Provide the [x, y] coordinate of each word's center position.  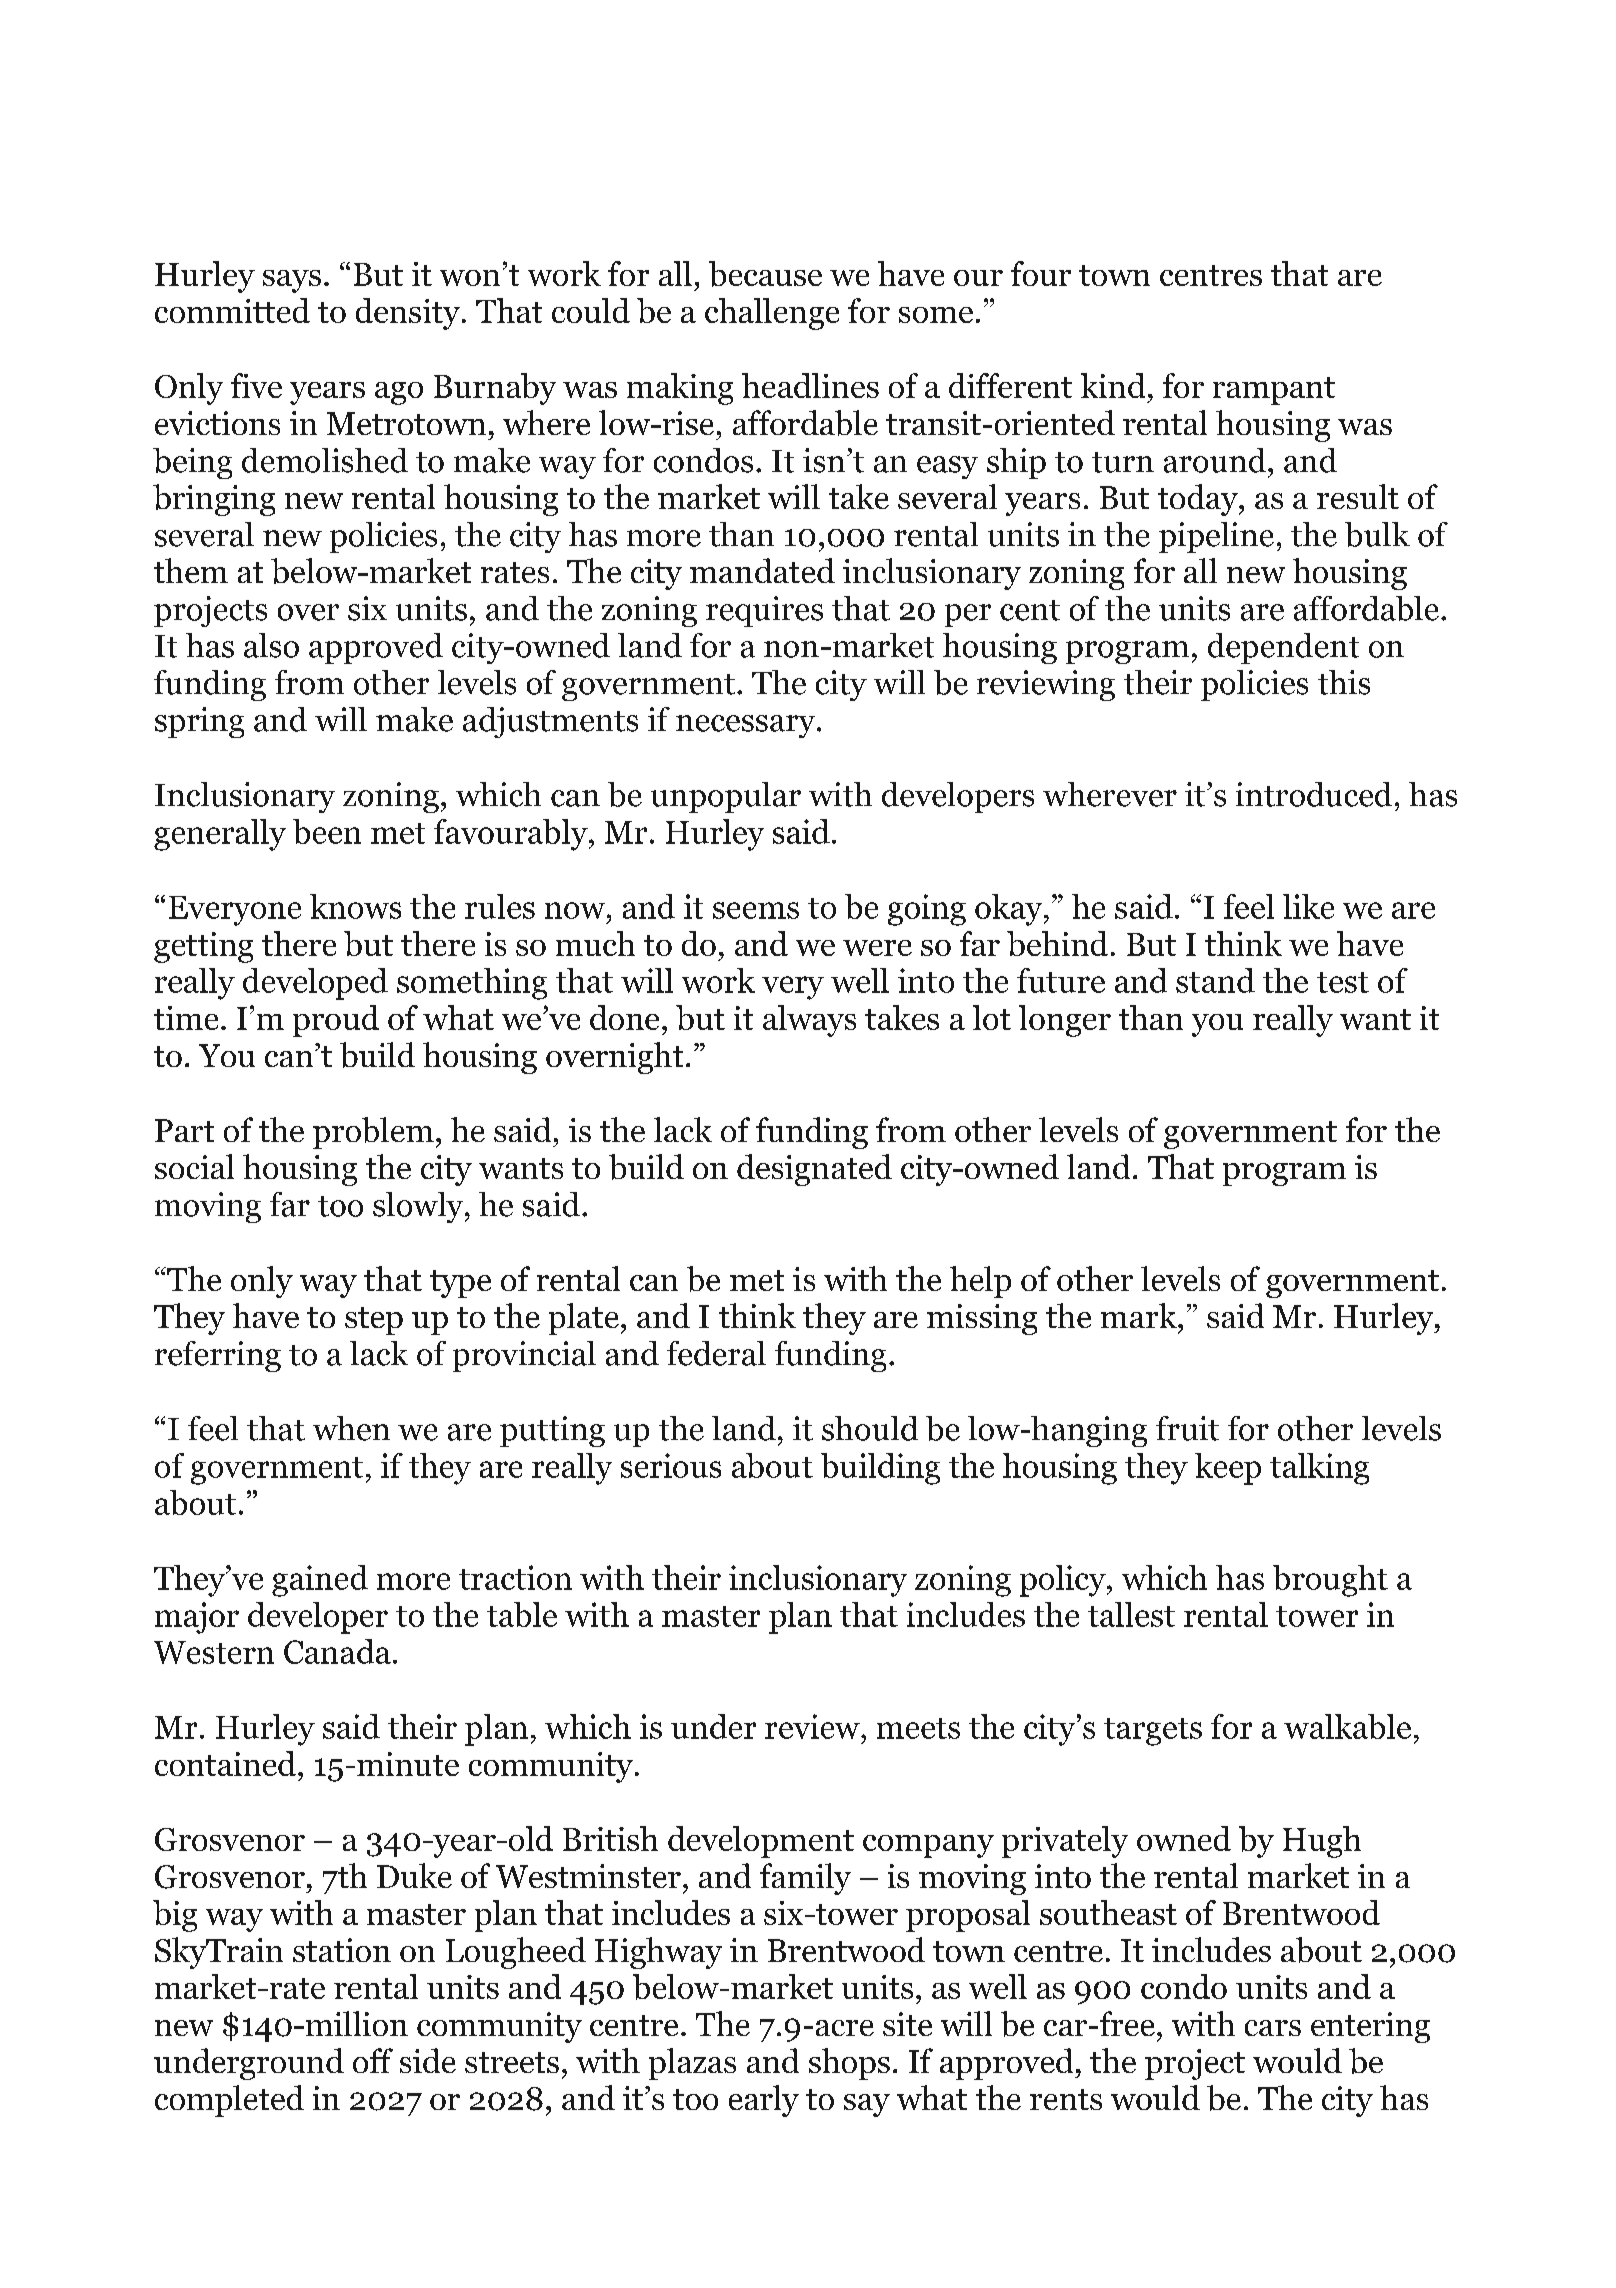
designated [814, 1170]
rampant [1274, 391]
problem [373, 1133]
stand [1215, 980]
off [373, 2060]
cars [1273, 2028]
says [292, 281]
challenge [772, 314]
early [764, 2101]
